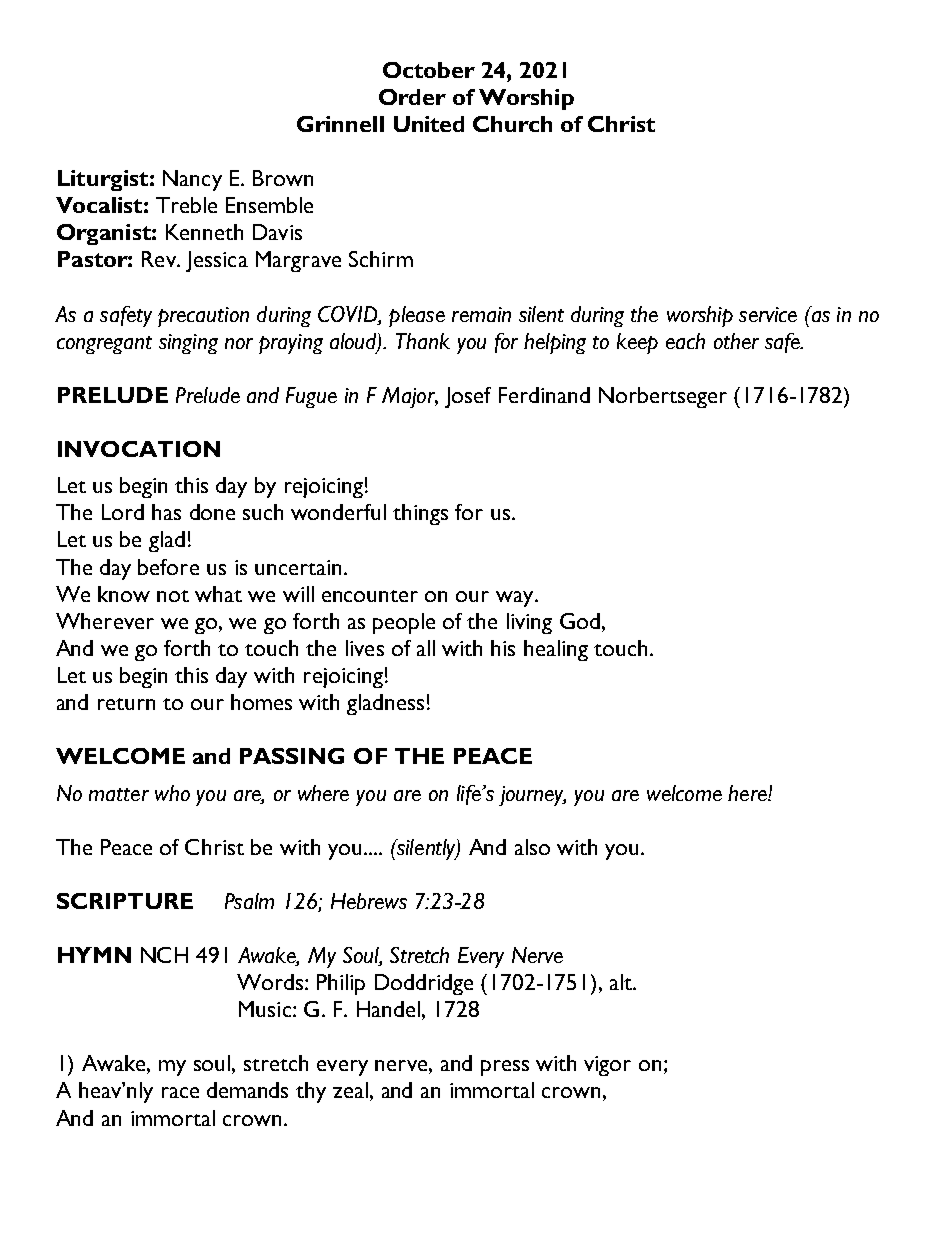 This screenshot has height=1233, width=952. I want to click on not, so click(173, 596).
